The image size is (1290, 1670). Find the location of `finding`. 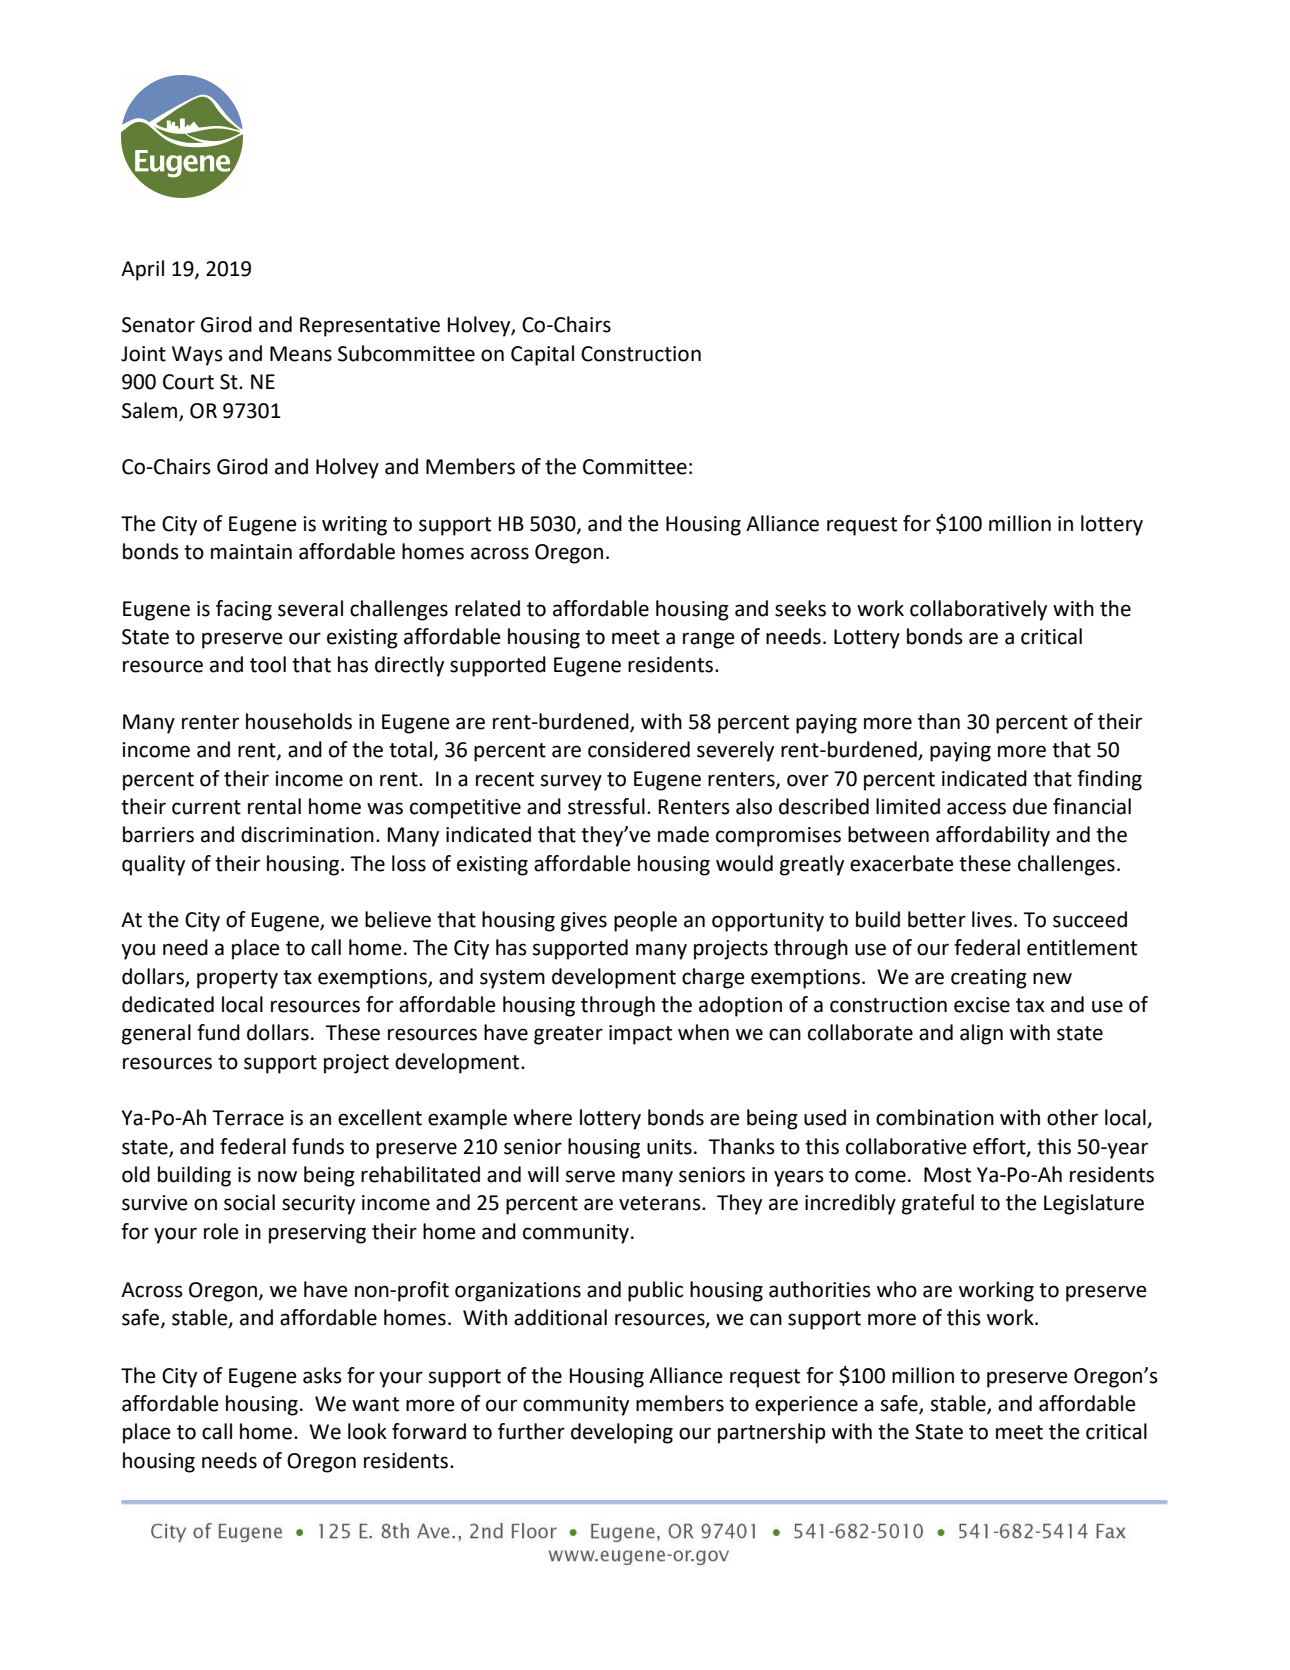

finding is located at coordinates (1109, 780).
